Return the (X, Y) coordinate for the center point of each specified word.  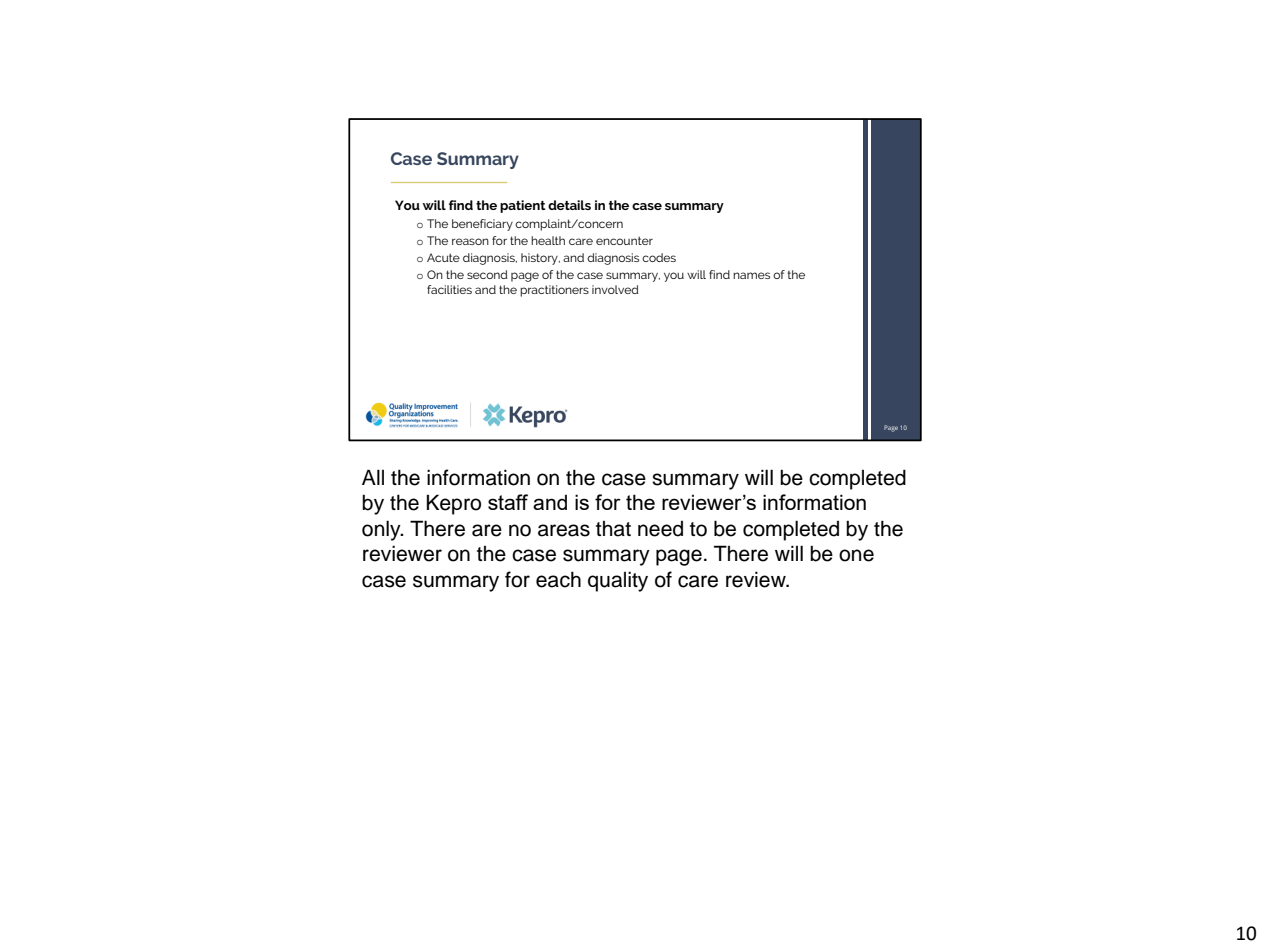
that (613, 529)
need (660, 529)
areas (564, 530)
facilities (449, 289)
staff (508, 502)
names (751, 275)
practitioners (554, 291)
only (382, 530)
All (373, 477)
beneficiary (482, 225)
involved (615, 289)
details (569, 205)
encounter (624, 240)
